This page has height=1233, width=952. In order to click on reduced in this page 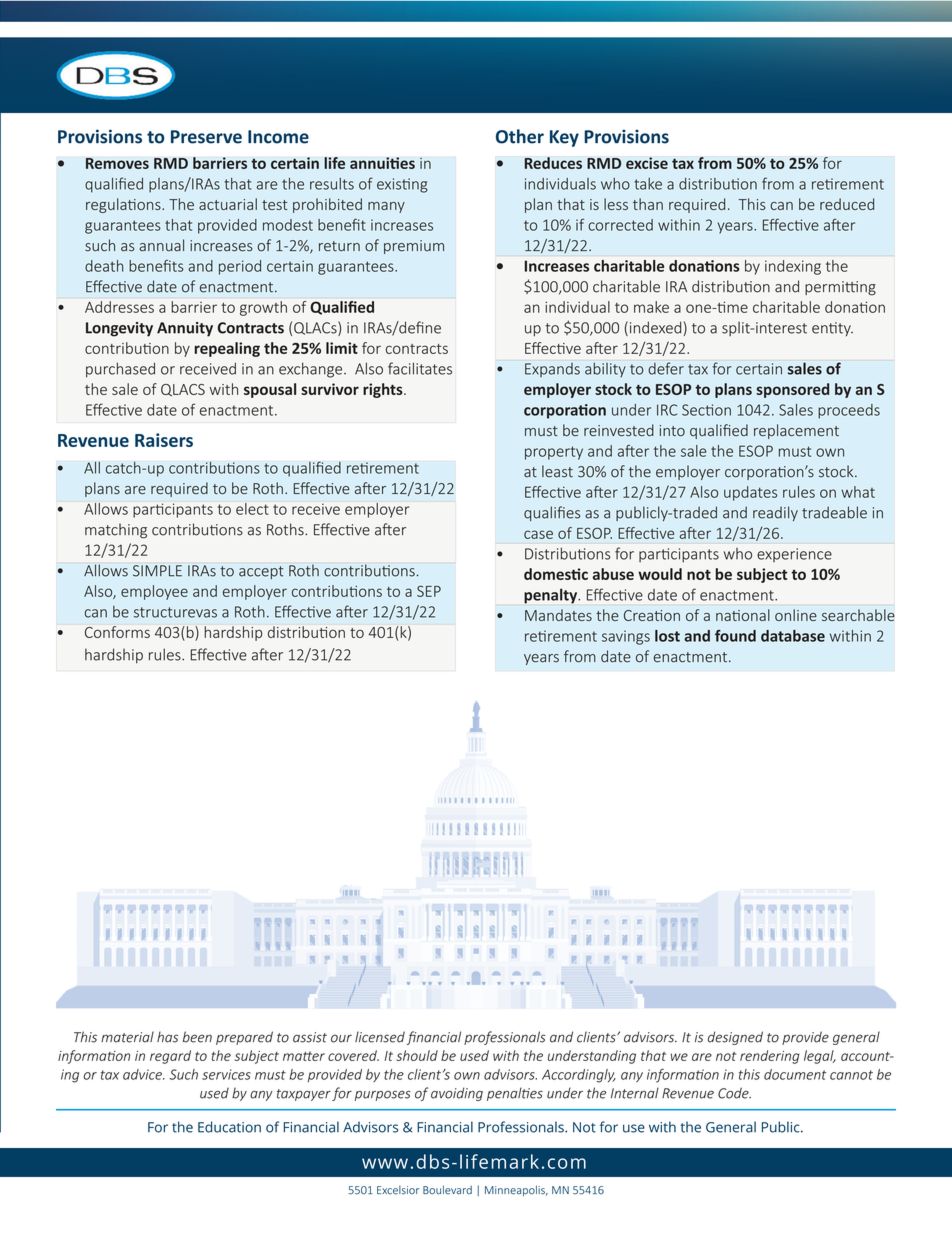, I will do `click(847, 204)`.
